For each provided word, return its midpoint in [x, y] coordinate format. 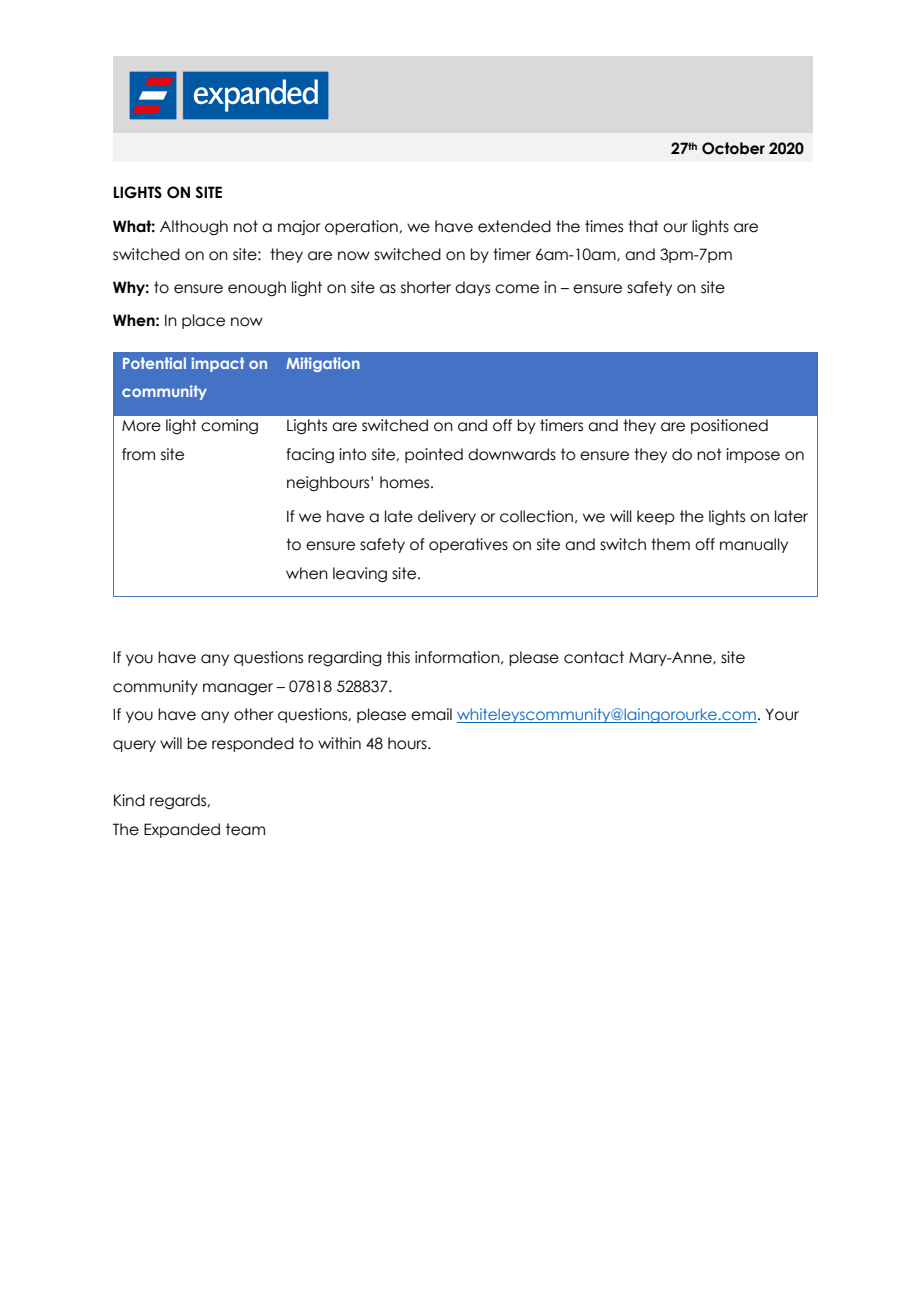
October [733, 148]
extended [514, 226]
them [670, 544]
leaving [360, 574]
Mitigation [323, 364]
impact [217, 364]
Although [194, 227]
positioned [729, 426]
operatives [468, 545]
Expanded [182, 830]
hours [408, 743]
